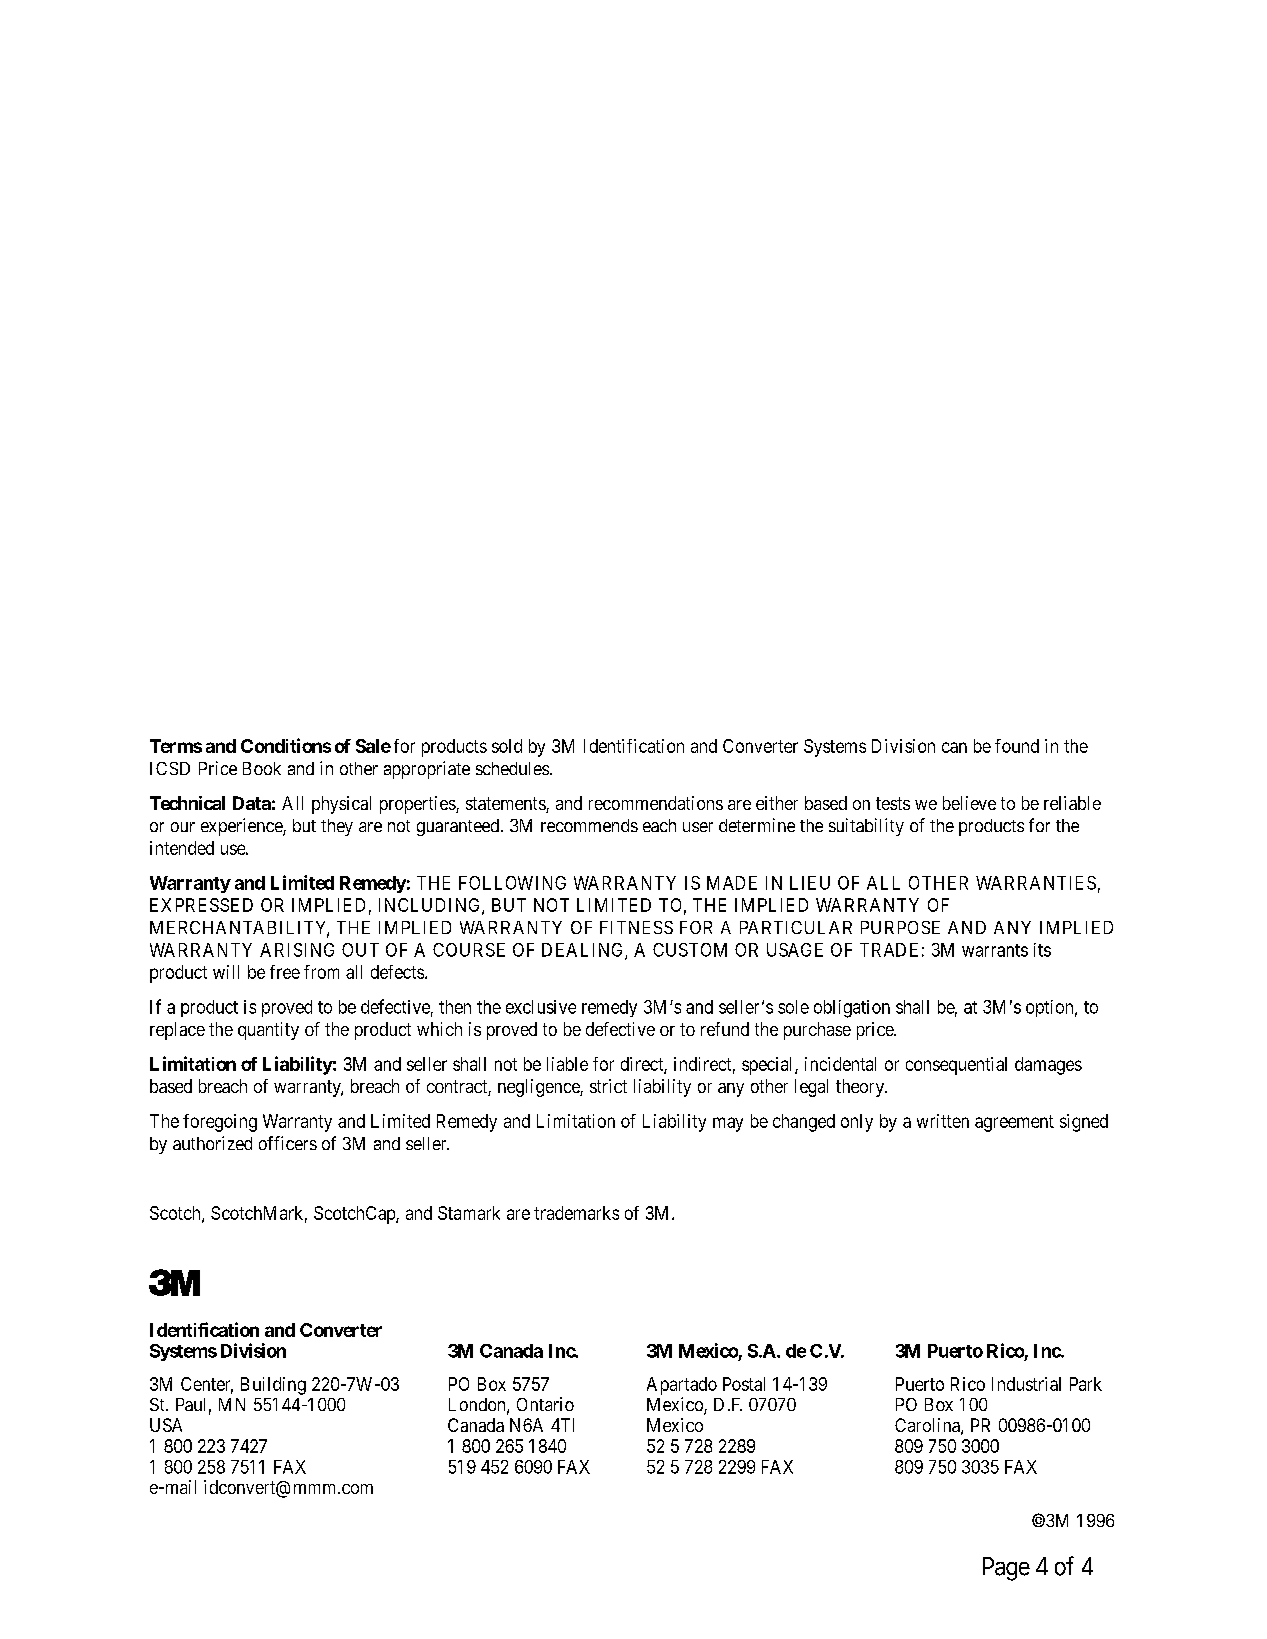 The width and height of the document is (1267, 1639). I want to click on Book, so click(262, 768).
